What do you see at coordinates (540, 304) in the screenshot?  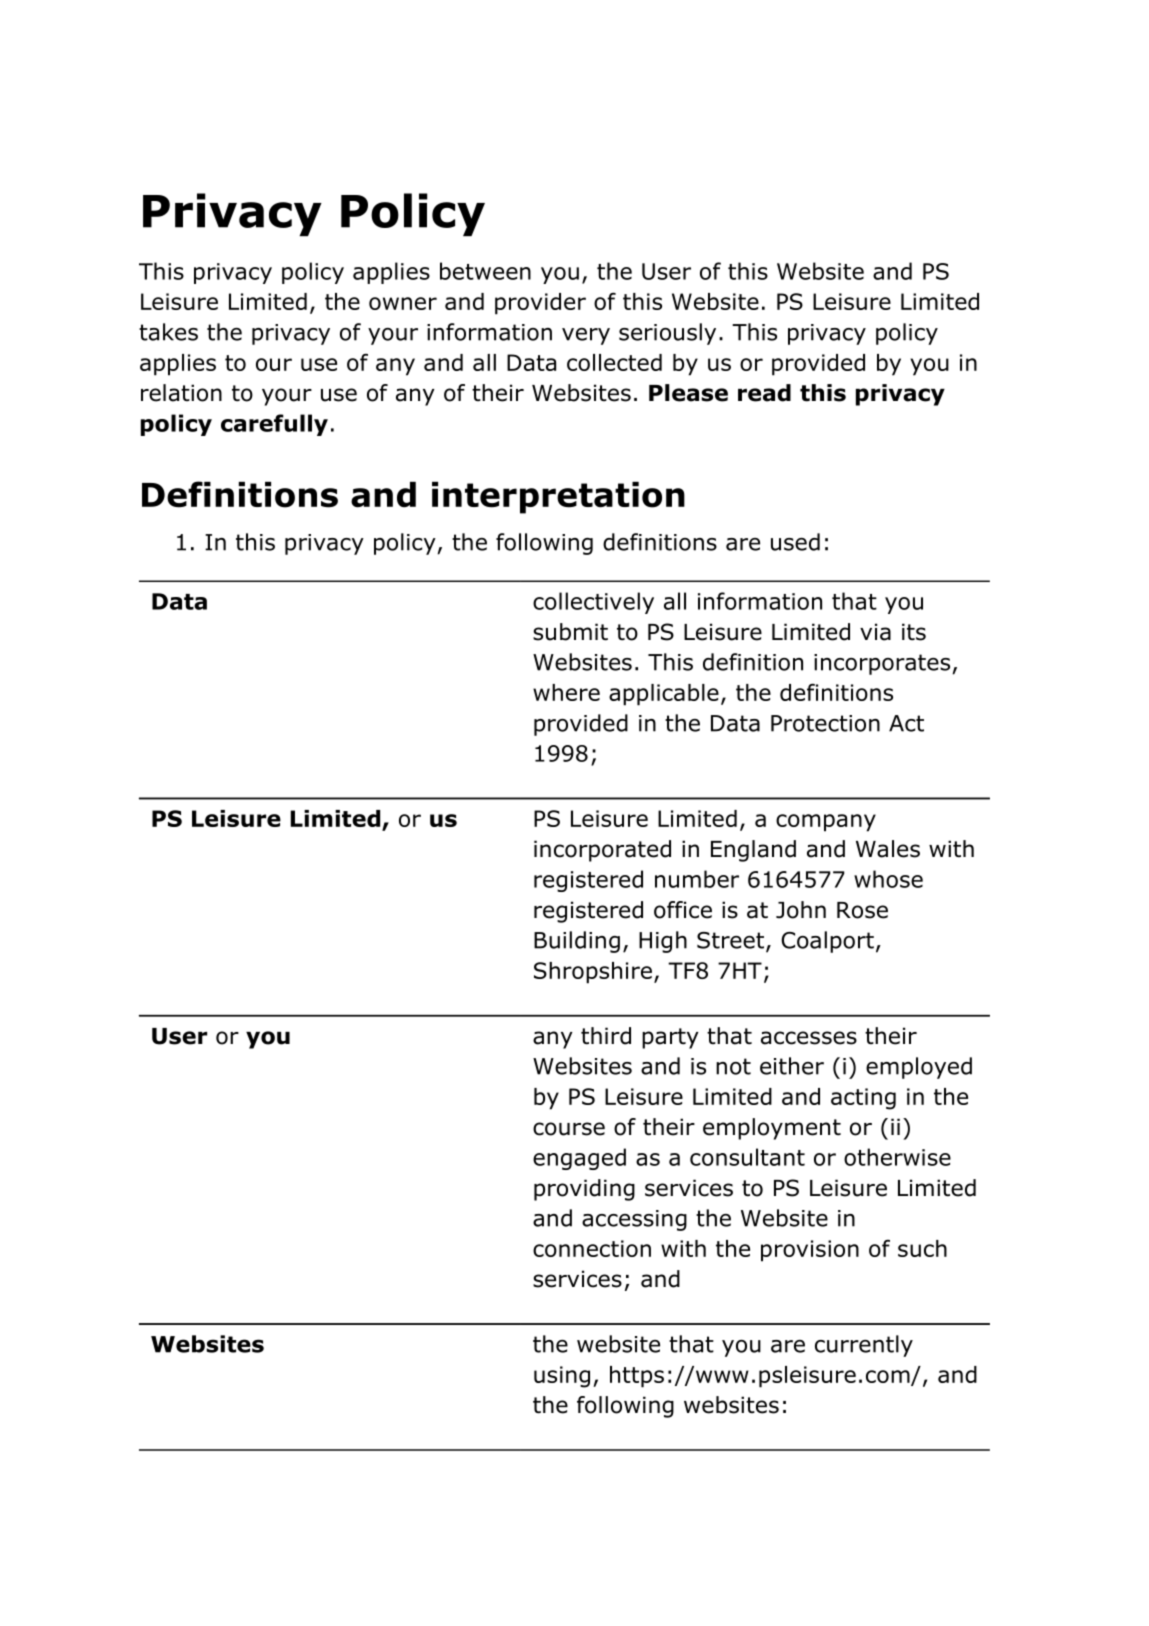 I see `provider` at bounding box center [540, 304].
